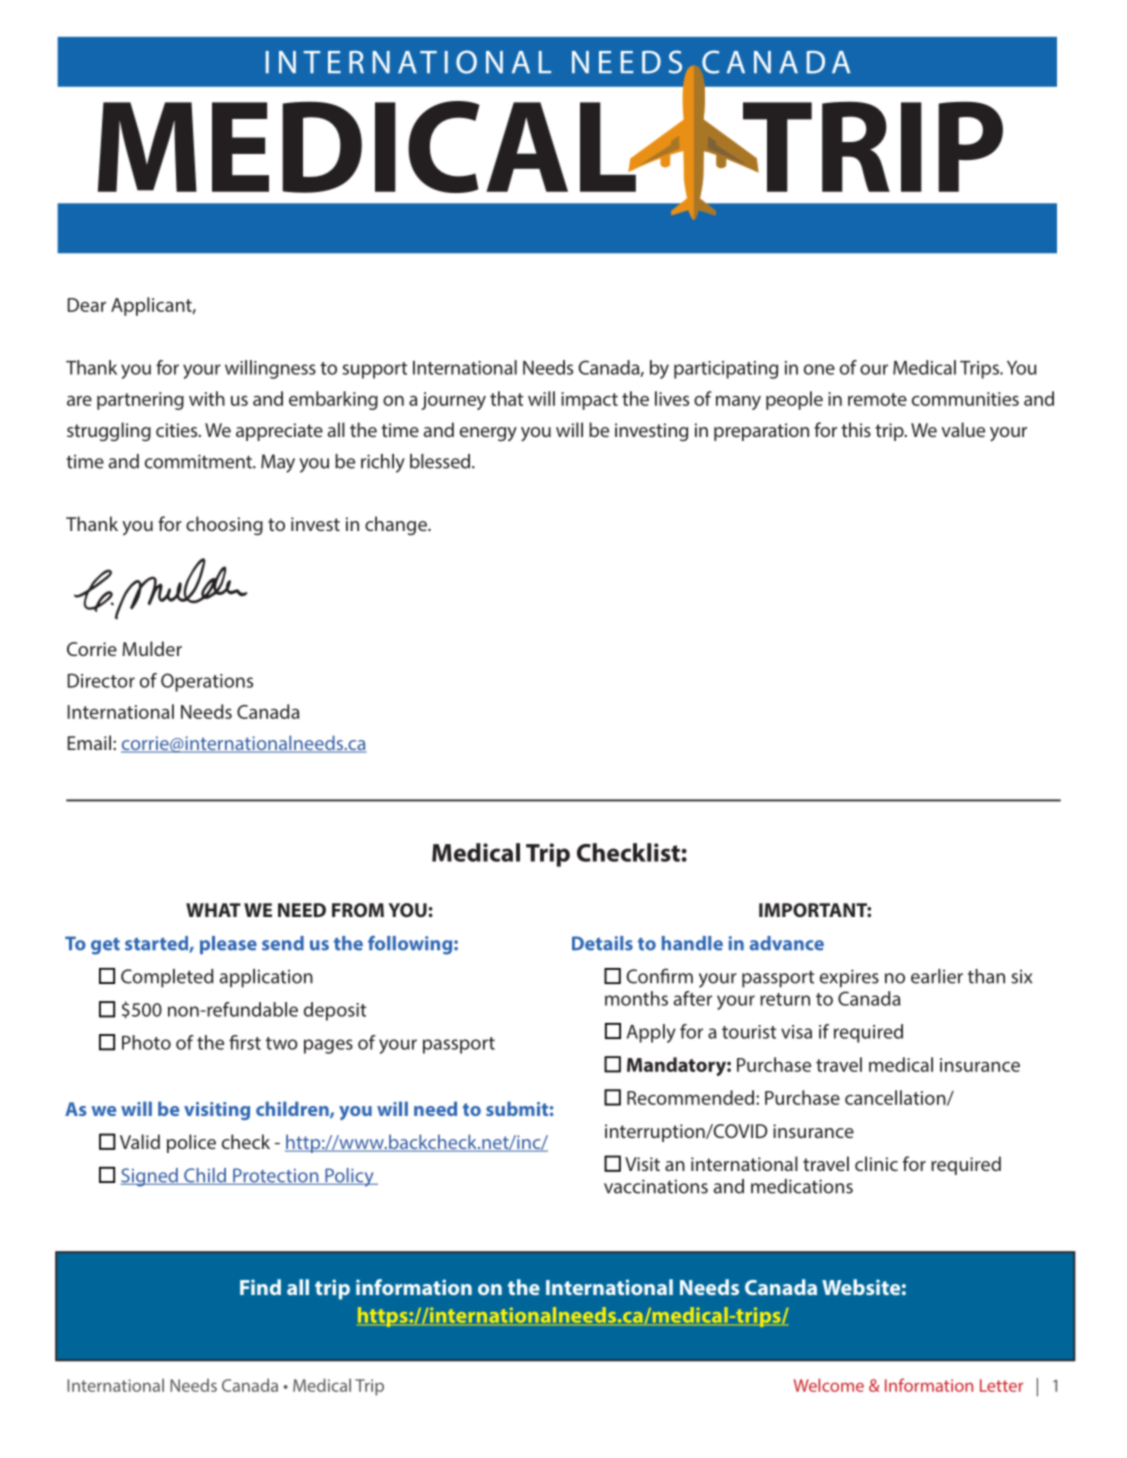 This screenshot has height=1458, width=1127. I want to click on change, so click(397, 525).
